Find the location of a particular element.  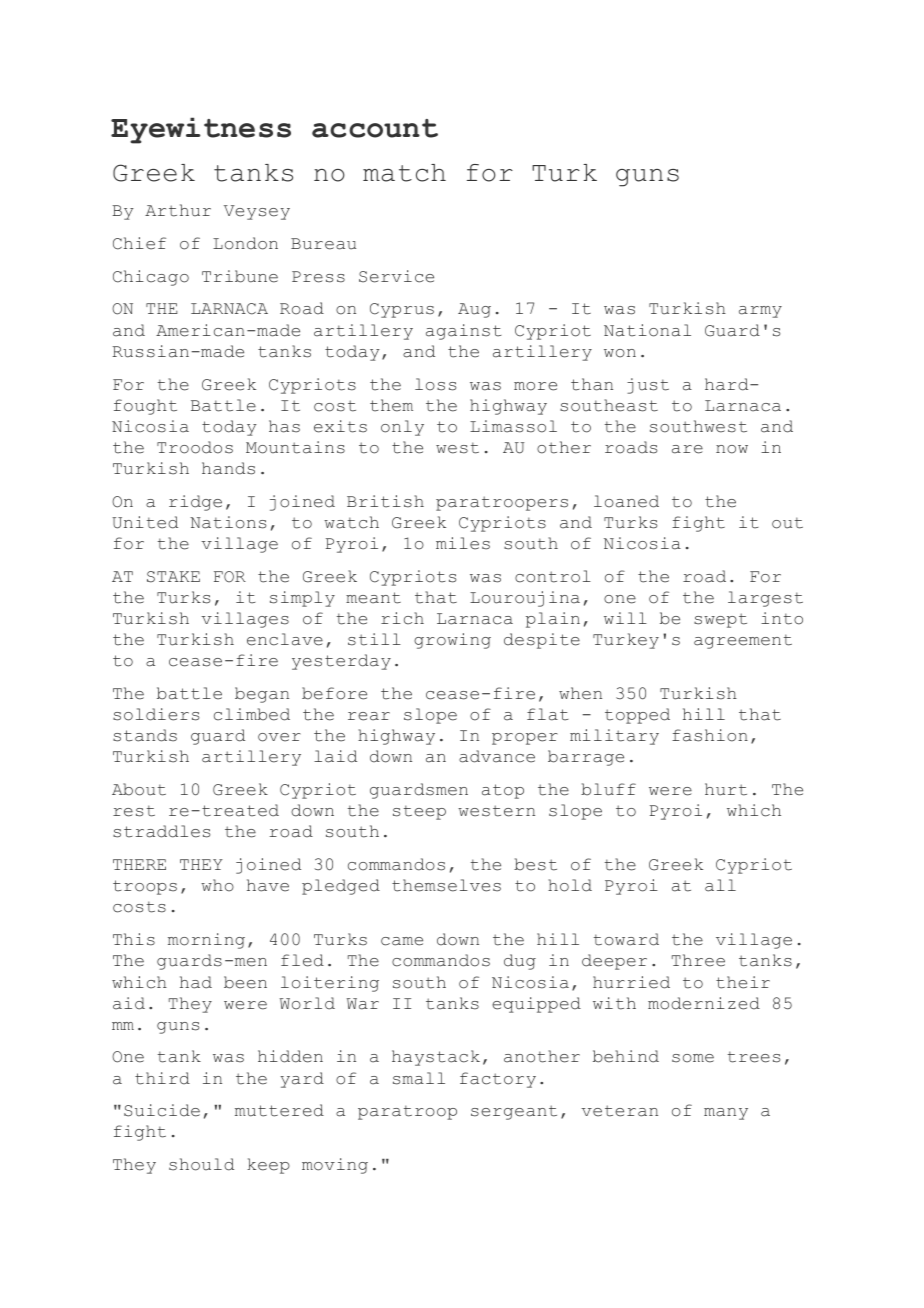

hands is located at coordinates (228, 468).
